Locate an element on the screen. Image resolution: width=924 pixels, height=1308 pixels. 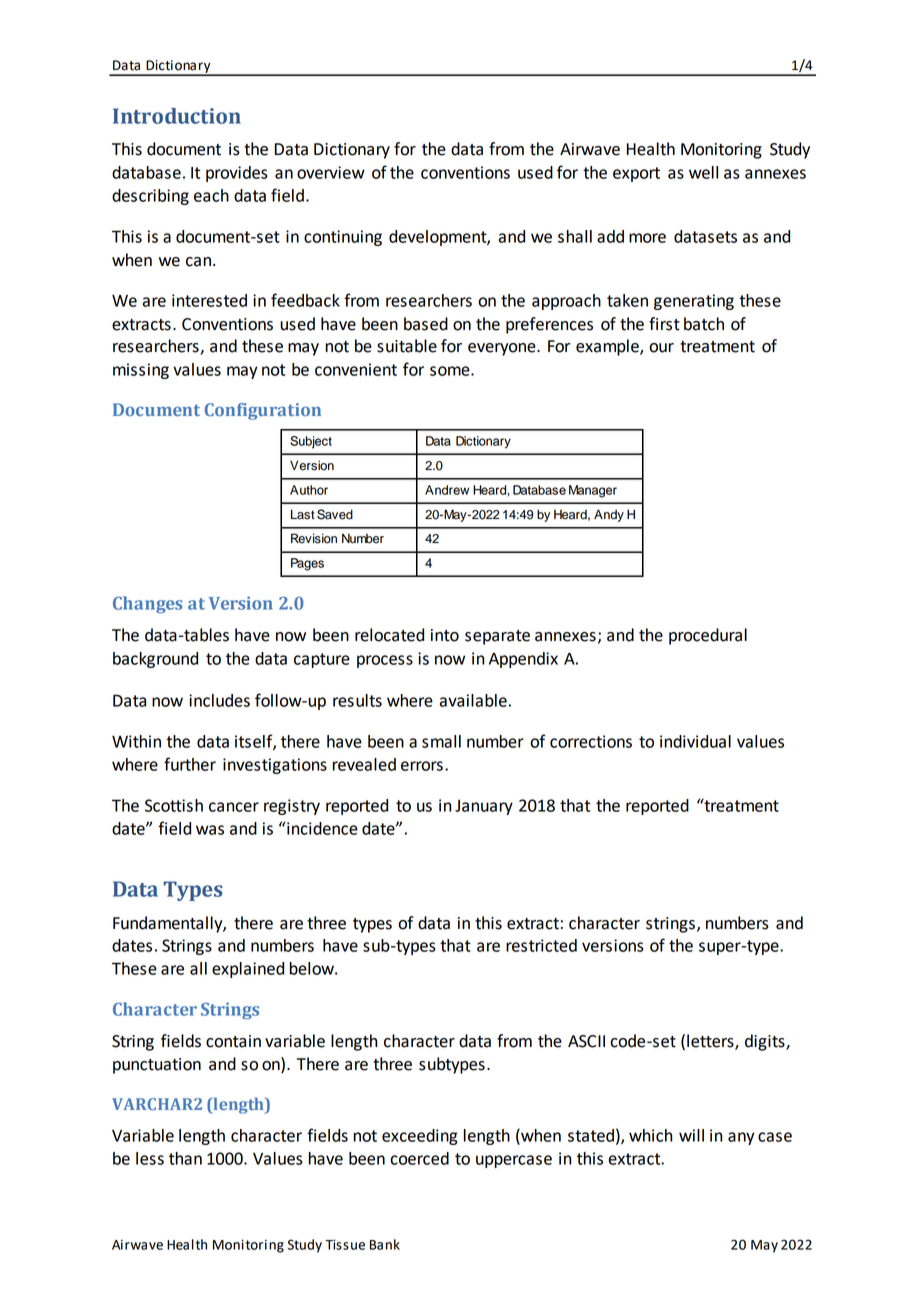
procedural is located at coordinates (708, 636).
